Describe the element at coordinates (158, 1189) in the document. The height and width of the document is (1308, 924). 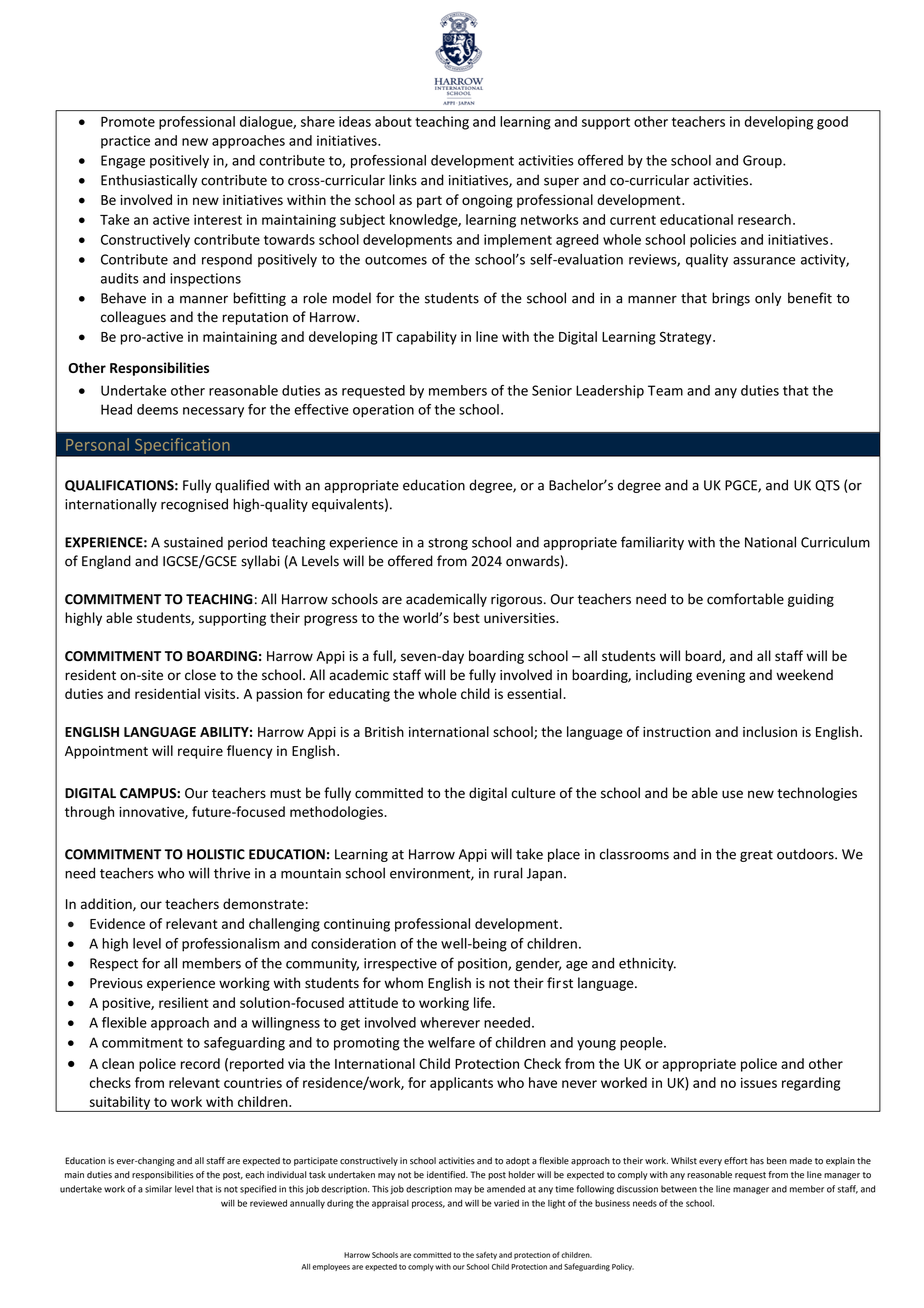
I see `similar` at that location.
